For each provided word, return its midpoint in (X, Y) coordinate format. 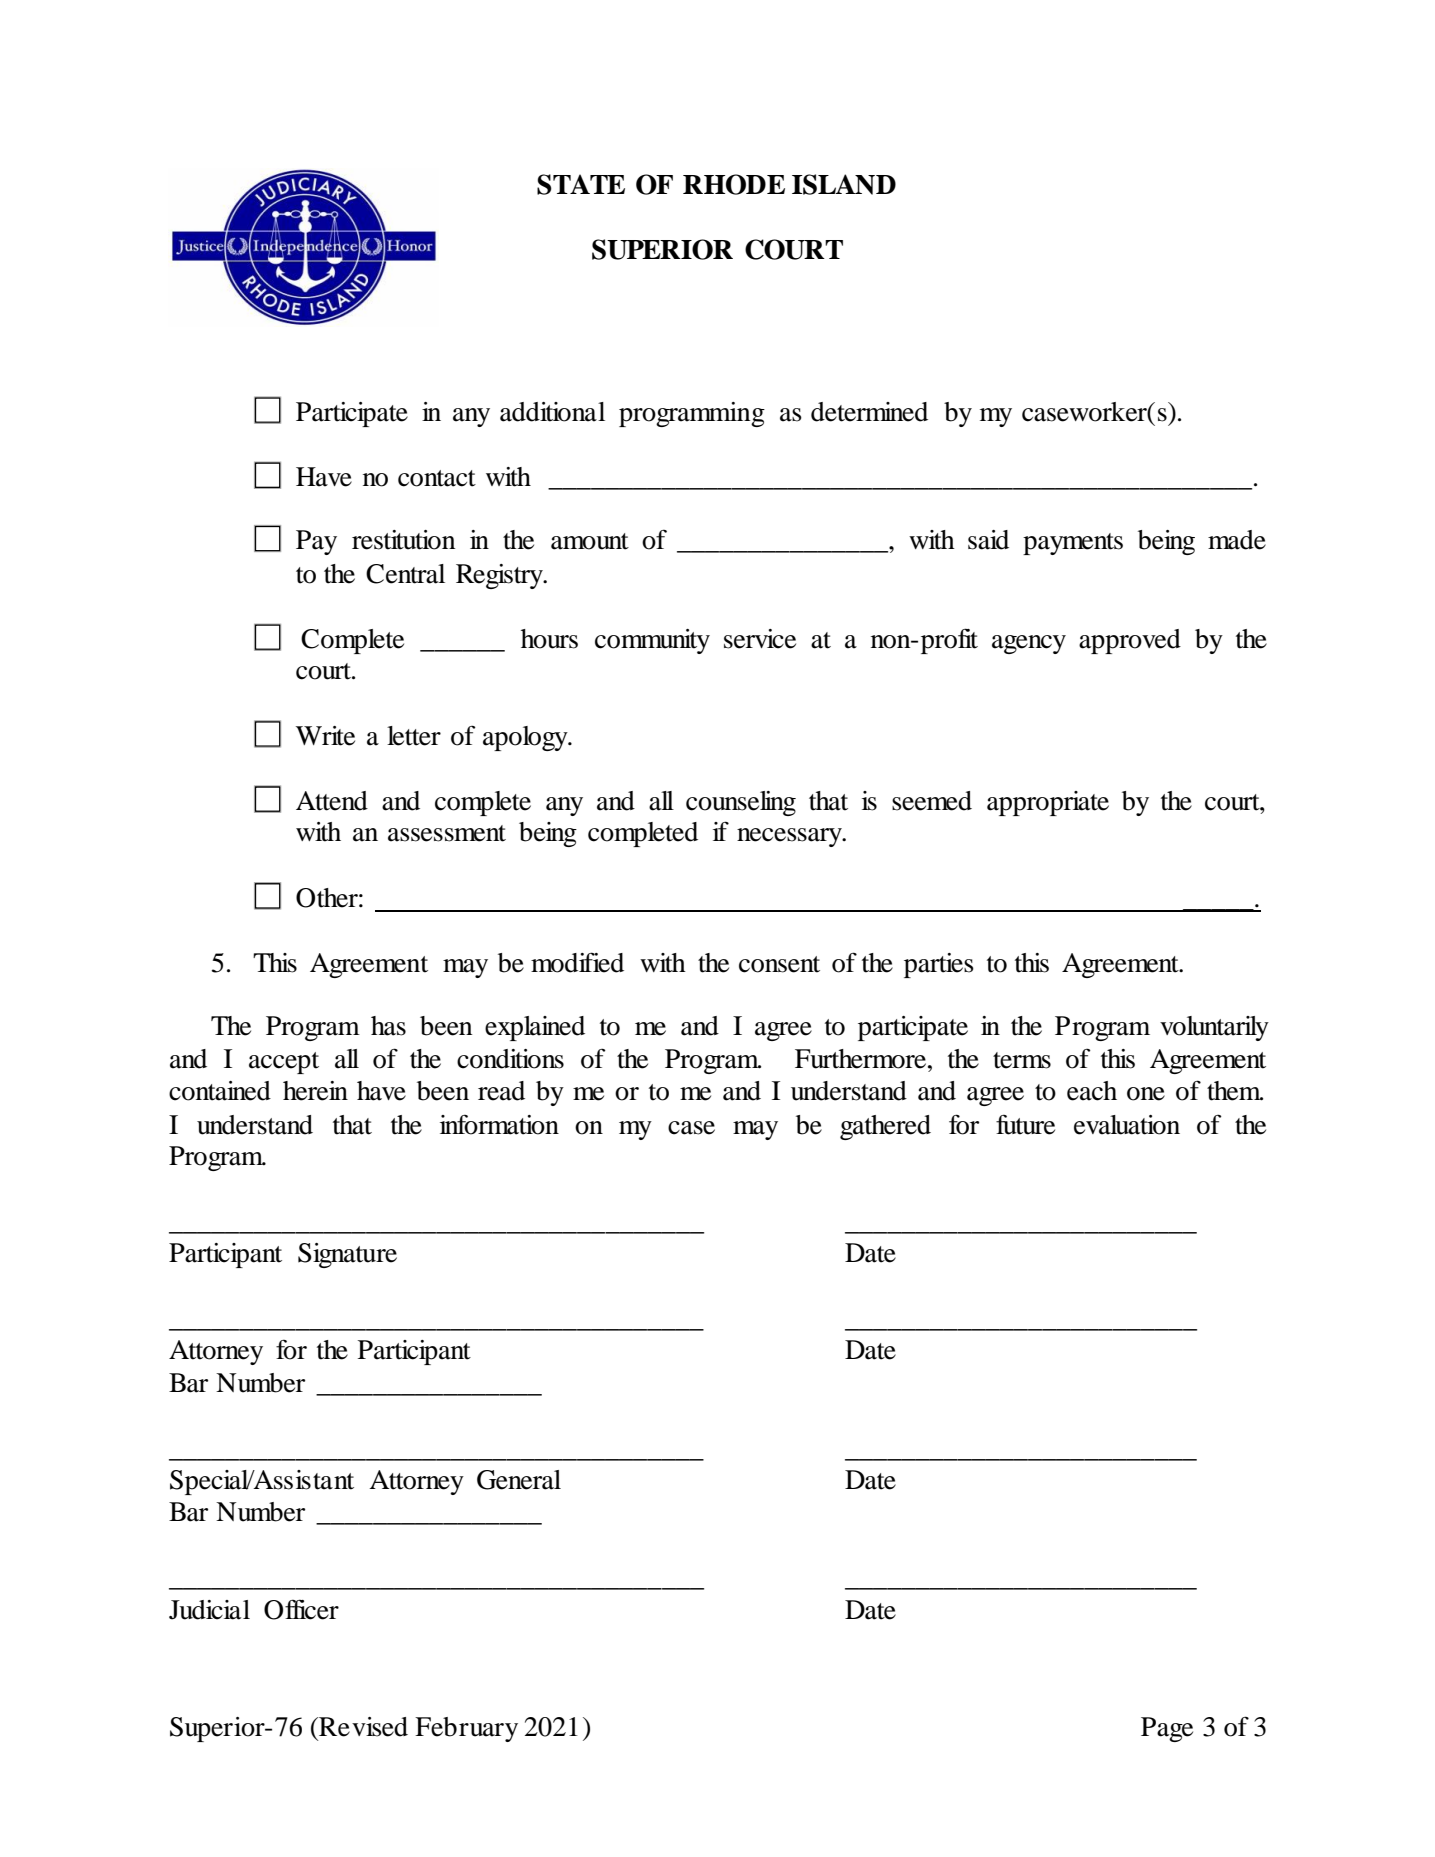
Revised (362, 1727)
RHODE (734, 184)
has (388, 1026)
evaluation (1127, 1125)
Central (405, 574)
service (760, 639)
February (466, 1729)
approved (1130, 641)
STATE (581, 184)
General (519, 1480)
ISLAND (844, 184)
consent (779, 964)
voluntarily (1214, 1028)
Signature (347, 1255)
